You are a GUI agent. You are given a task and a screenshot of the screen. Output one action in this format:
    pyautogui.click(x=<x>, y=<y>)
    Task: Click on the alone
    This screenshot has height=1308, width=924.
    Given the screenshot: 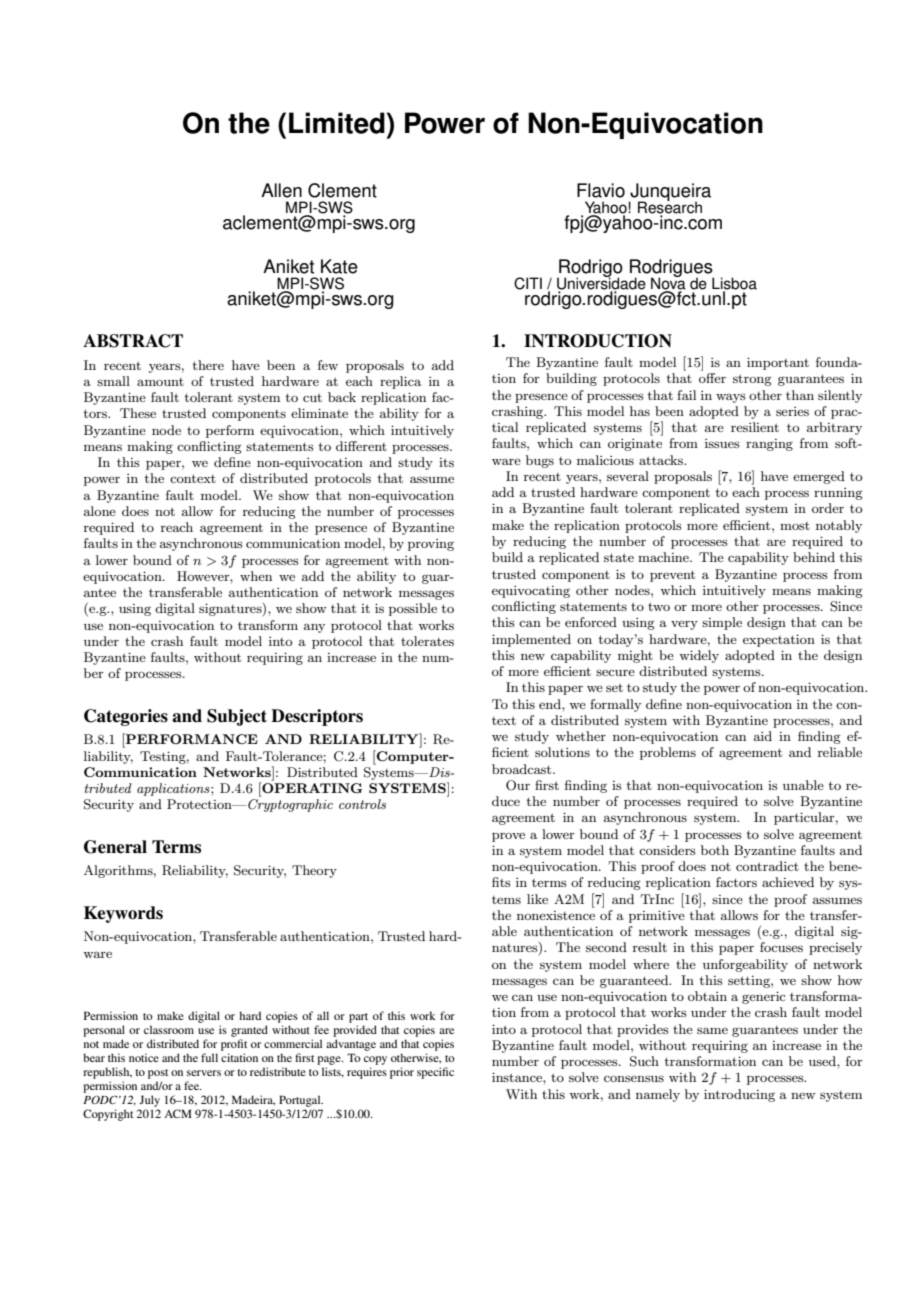 What is the action you would take?
    pyautogui.click(x=100, y=511)
